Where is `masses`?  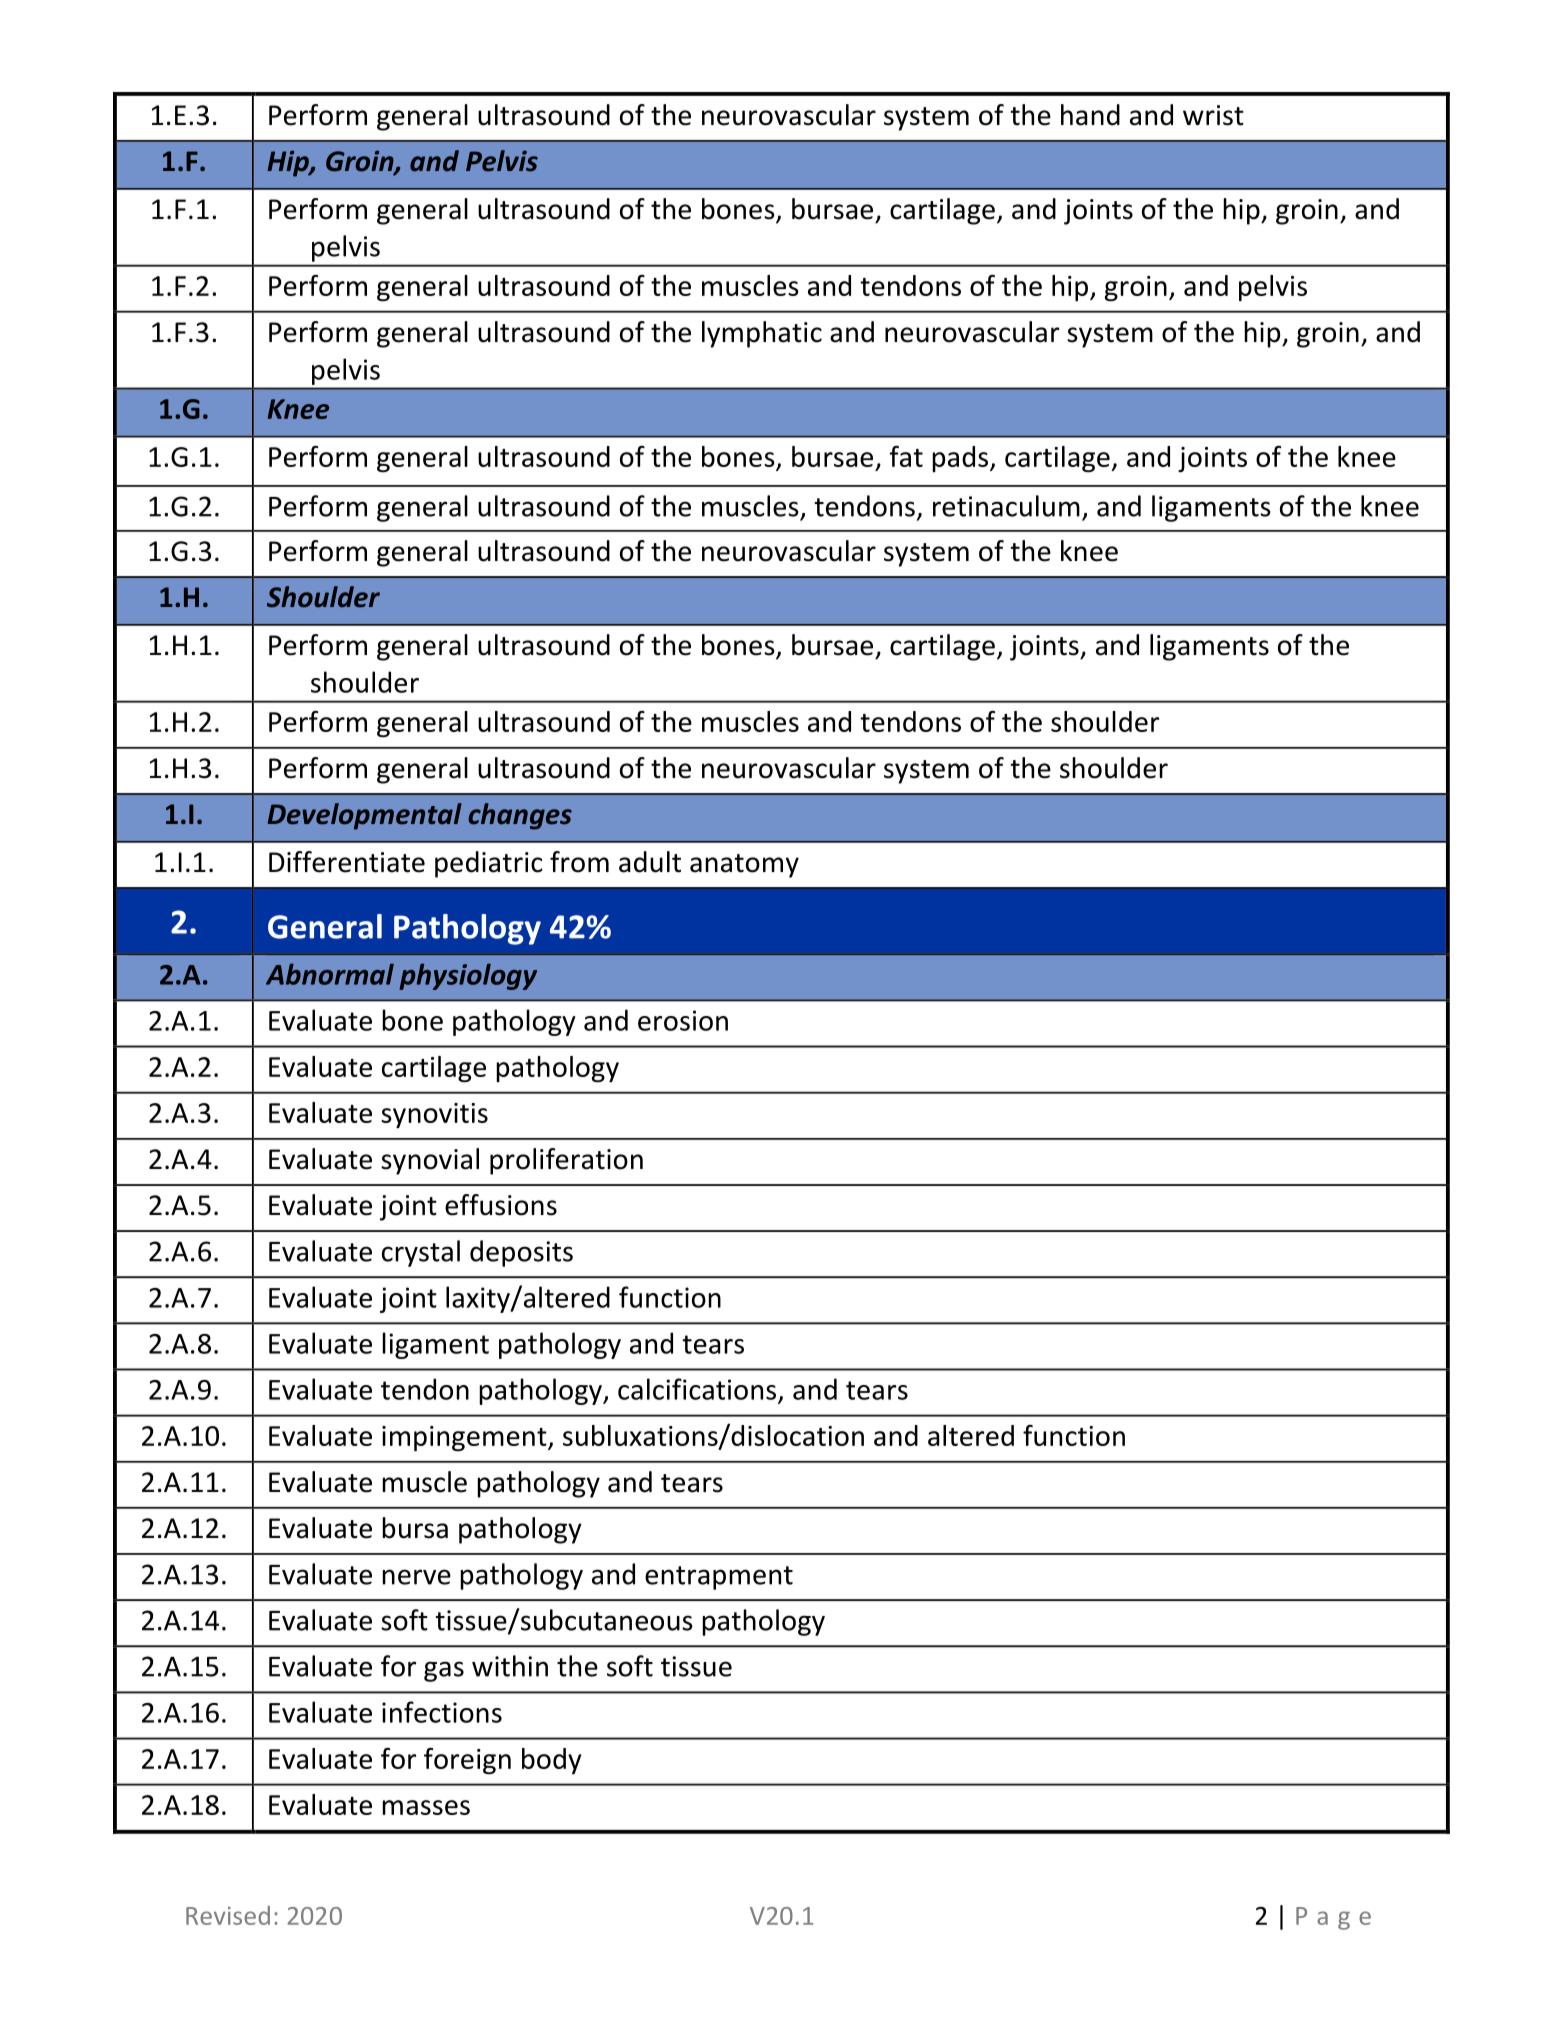
masses is located at coordinates (426, 1807).
